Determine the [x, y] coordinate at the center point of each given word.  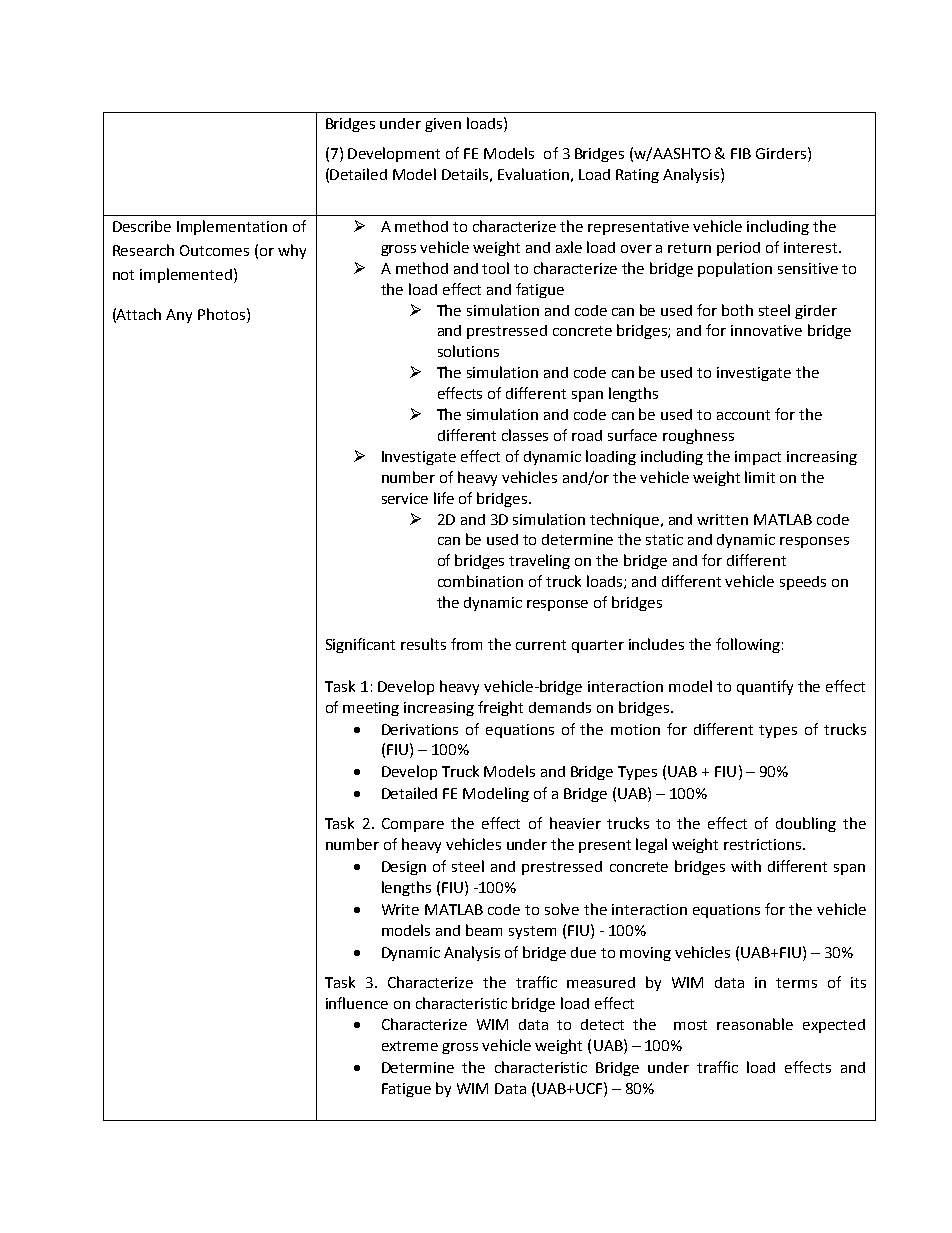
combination [480, 581]
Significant [360, 645]
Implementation [232, 227]
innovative [766, 330]
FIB [741, 153]
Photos [223, 314]
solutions [468, 351]
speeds [803, 583]
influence [357, 1003]
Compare [413, 825]
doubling [806, 824]
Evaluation [533, 174]
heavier [575, 823]
